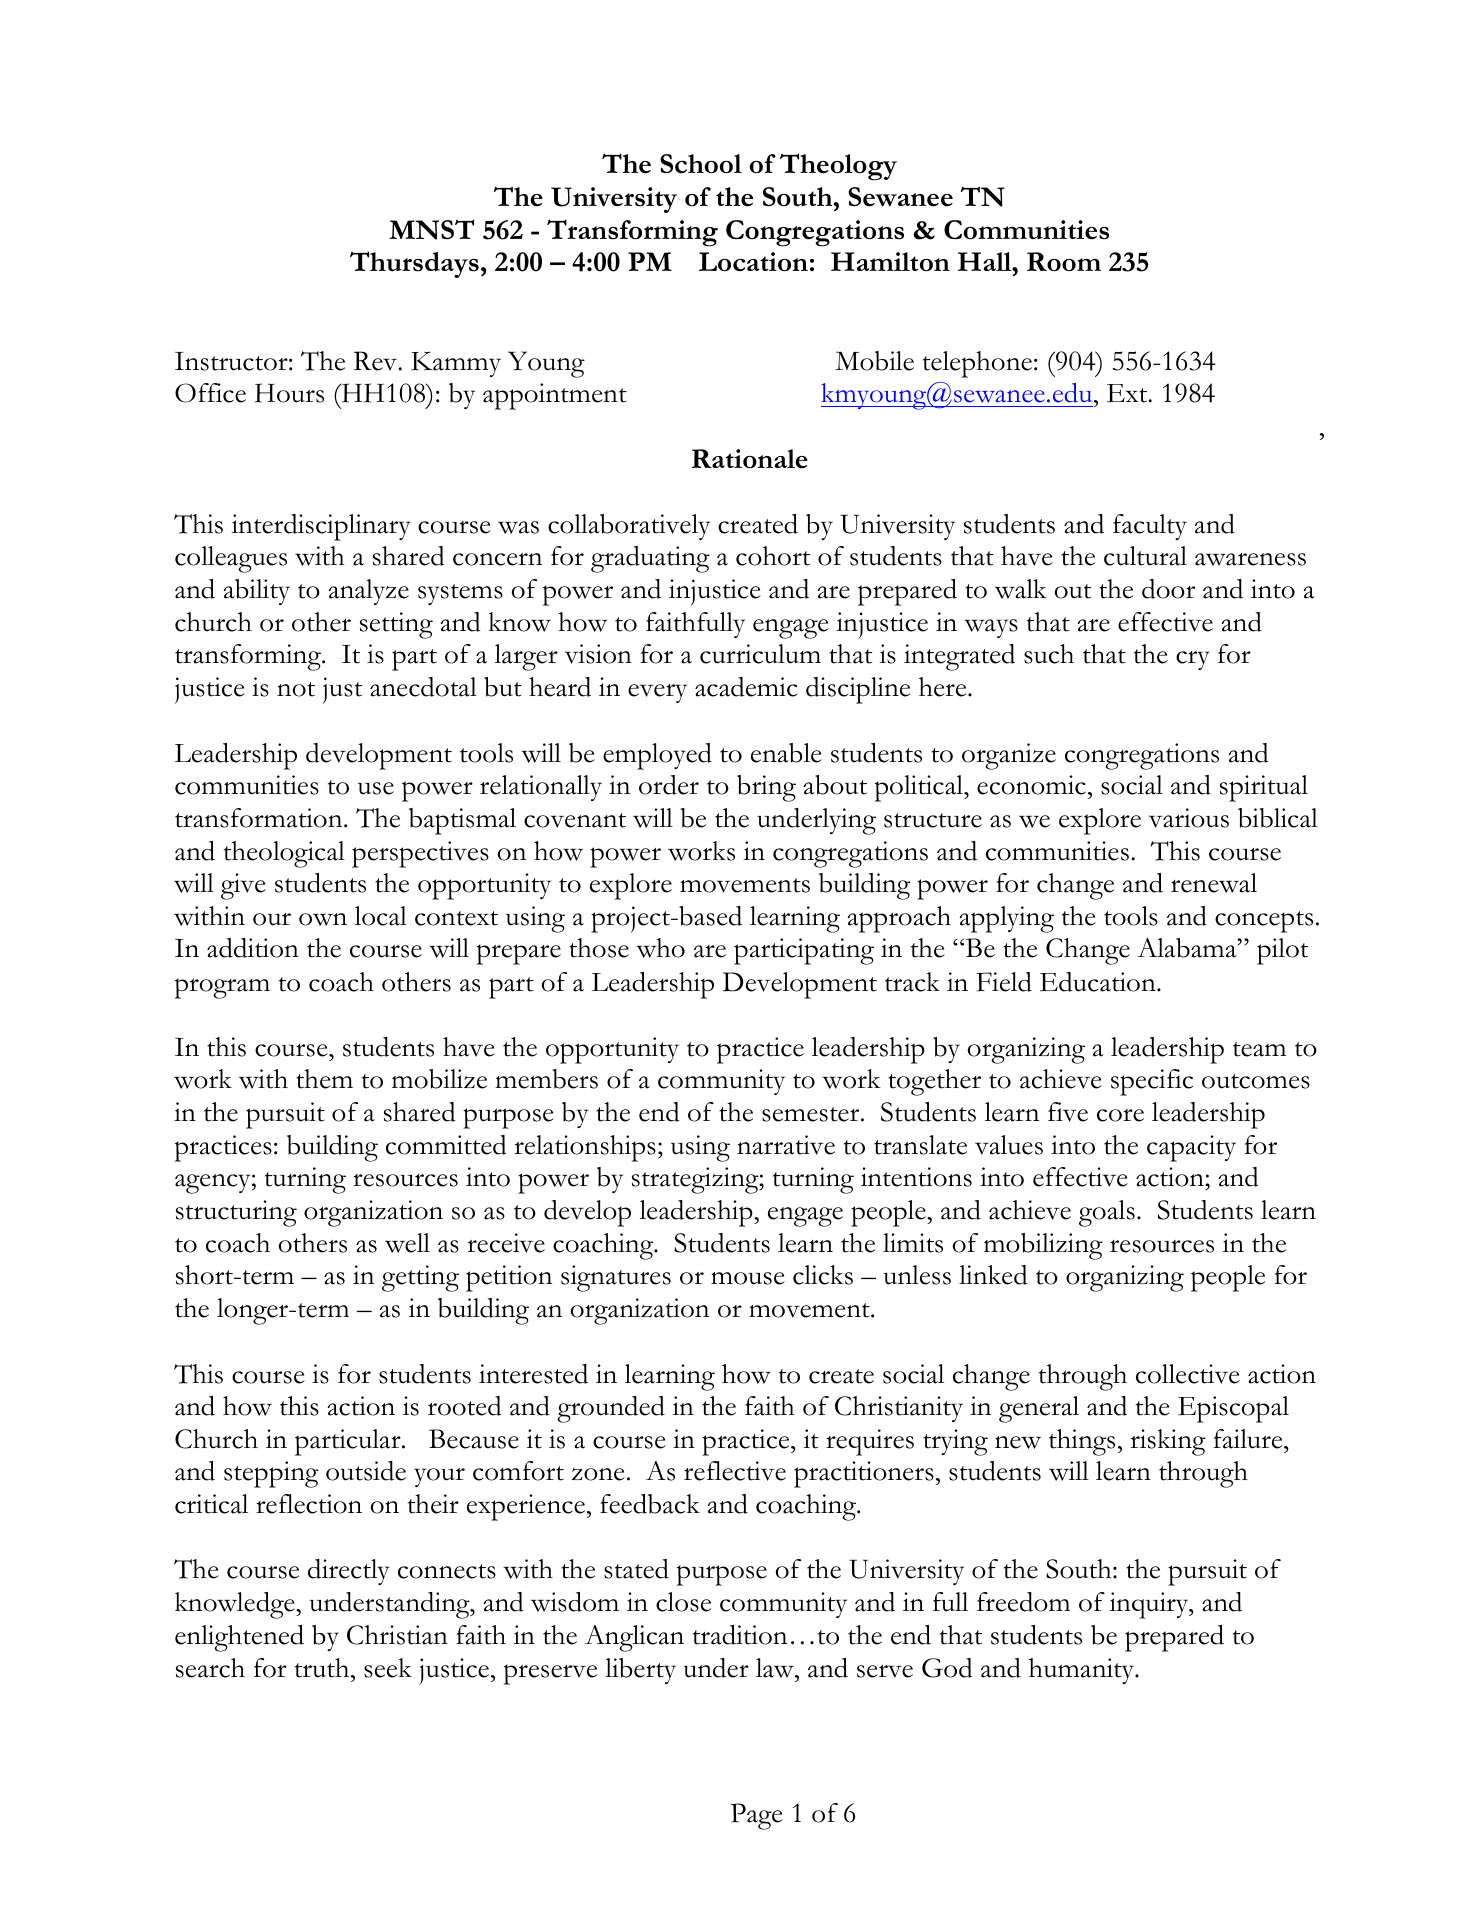 The width and height of the image is (1482, 1917). Describe the element at coordinates (407, 1243) in the image. I see `well` at that location.
